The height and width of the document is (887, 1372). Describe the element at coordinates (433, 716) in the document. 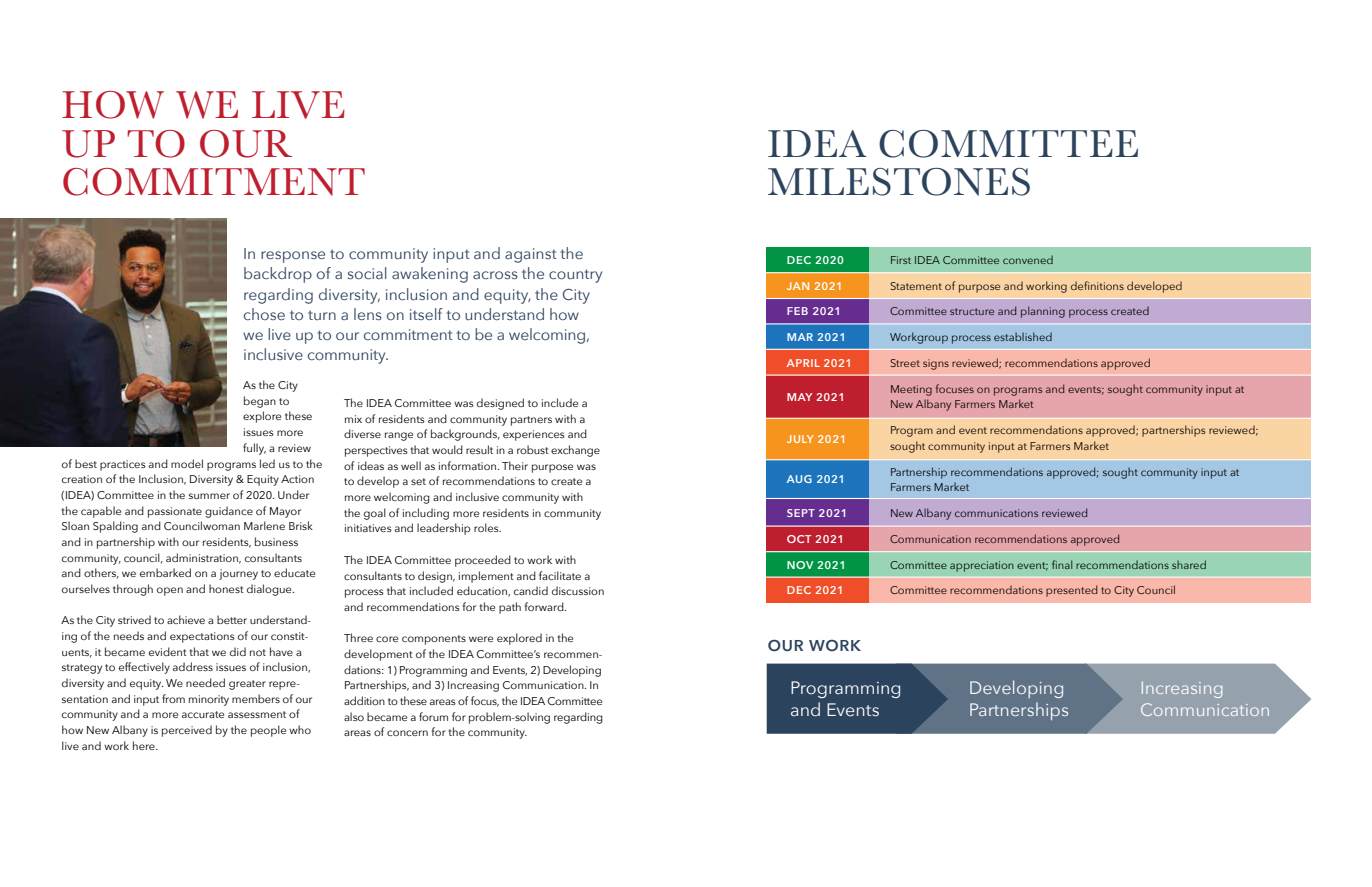

I see `forum` at that location.
